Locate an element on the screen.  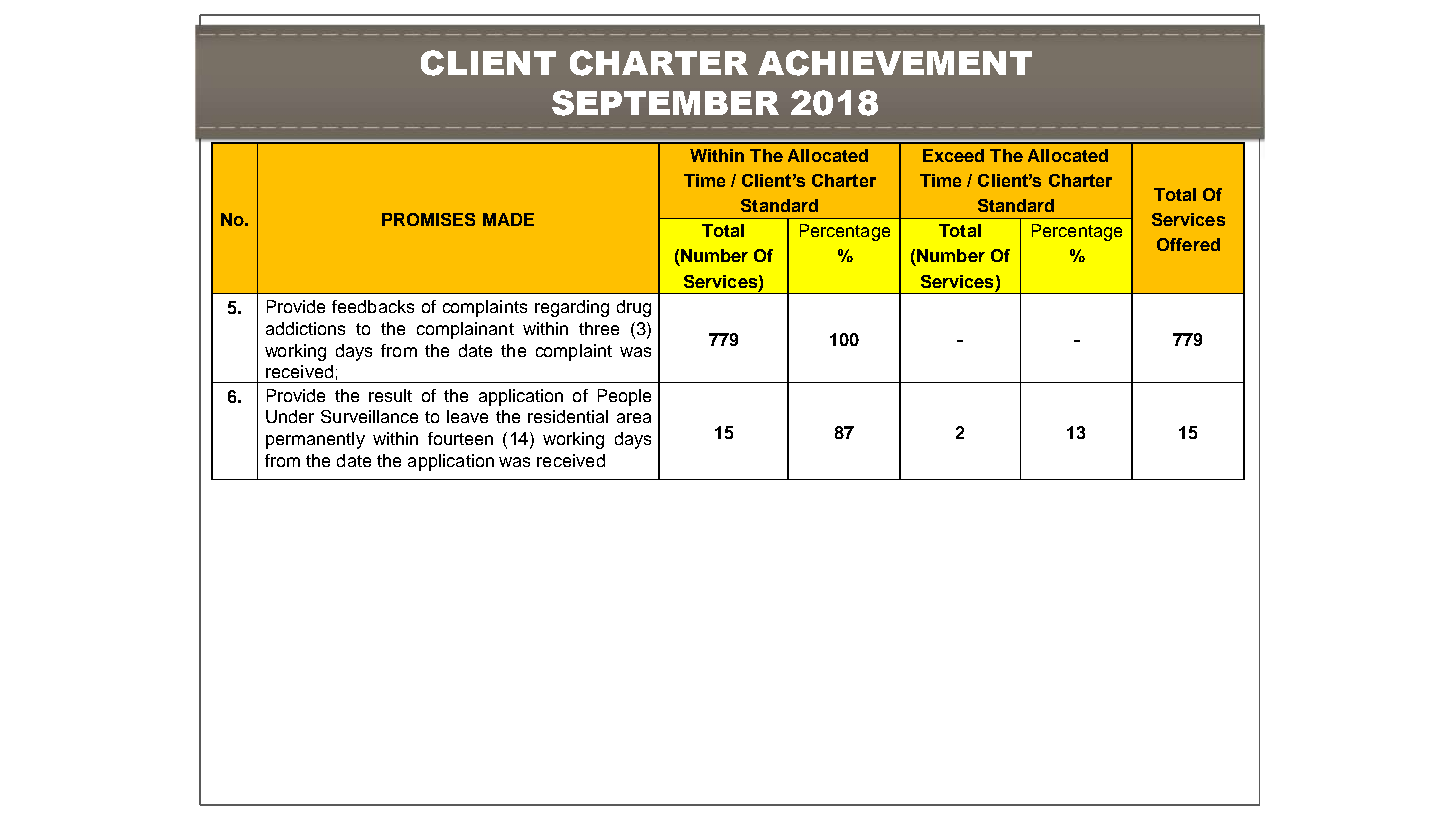
drug is located at coordinates (634, 308).
